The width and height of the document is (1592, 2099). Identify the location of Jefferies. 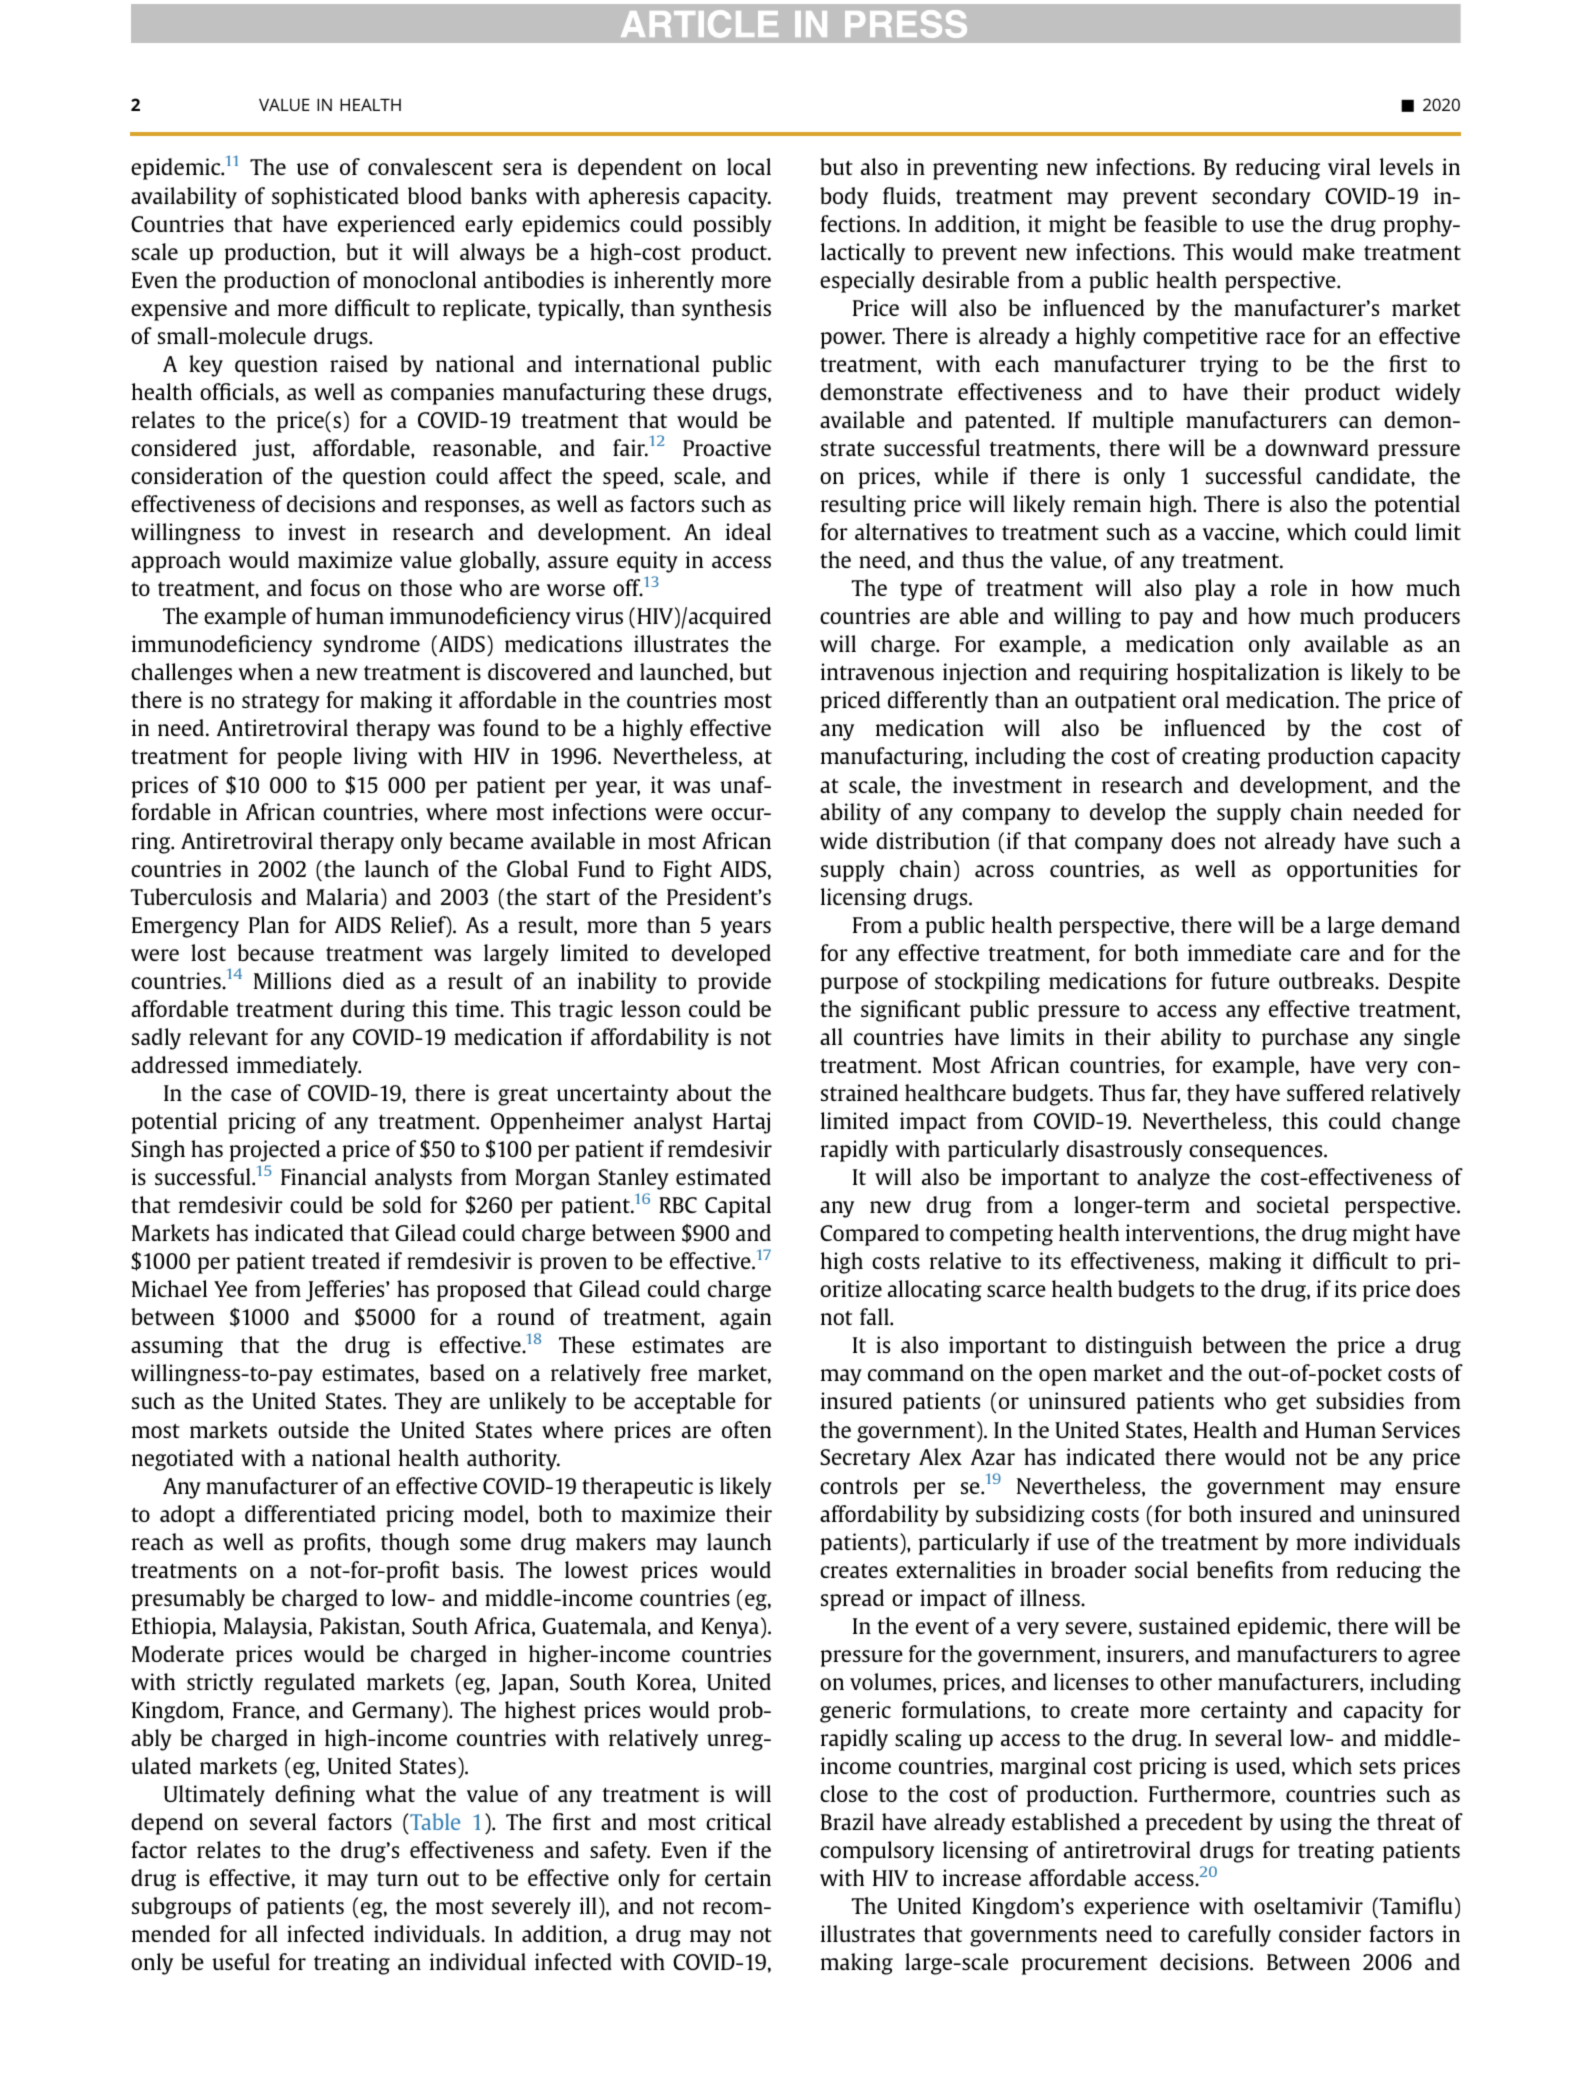
(346, 1291).
